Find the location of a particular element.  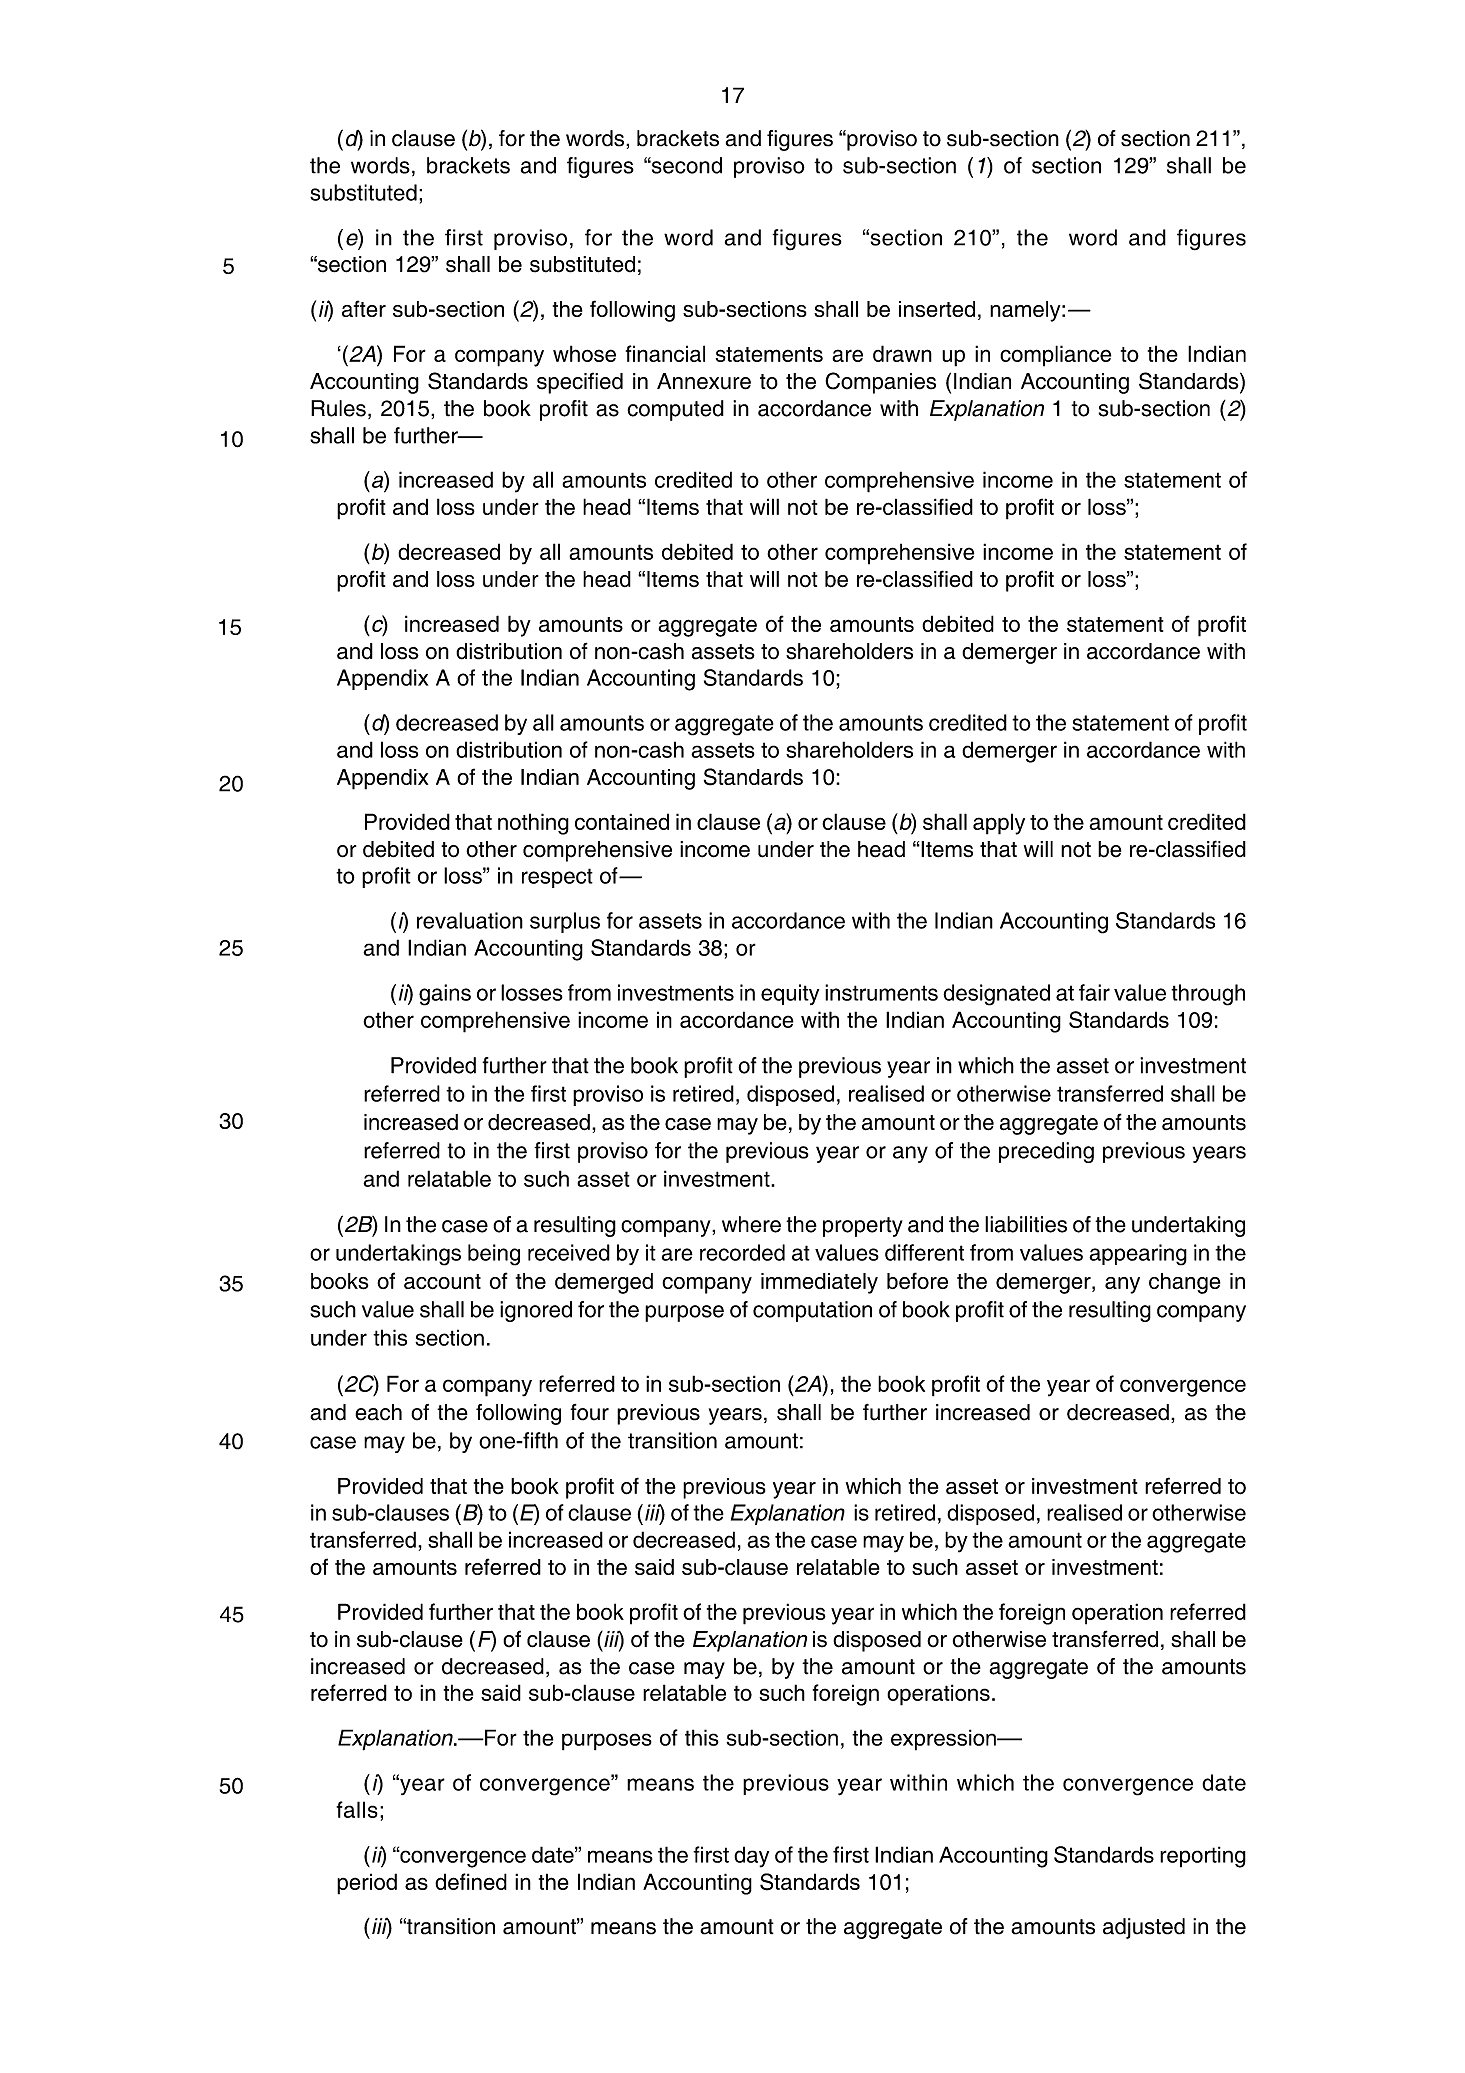

each is located at coordinates (378, 1412).
